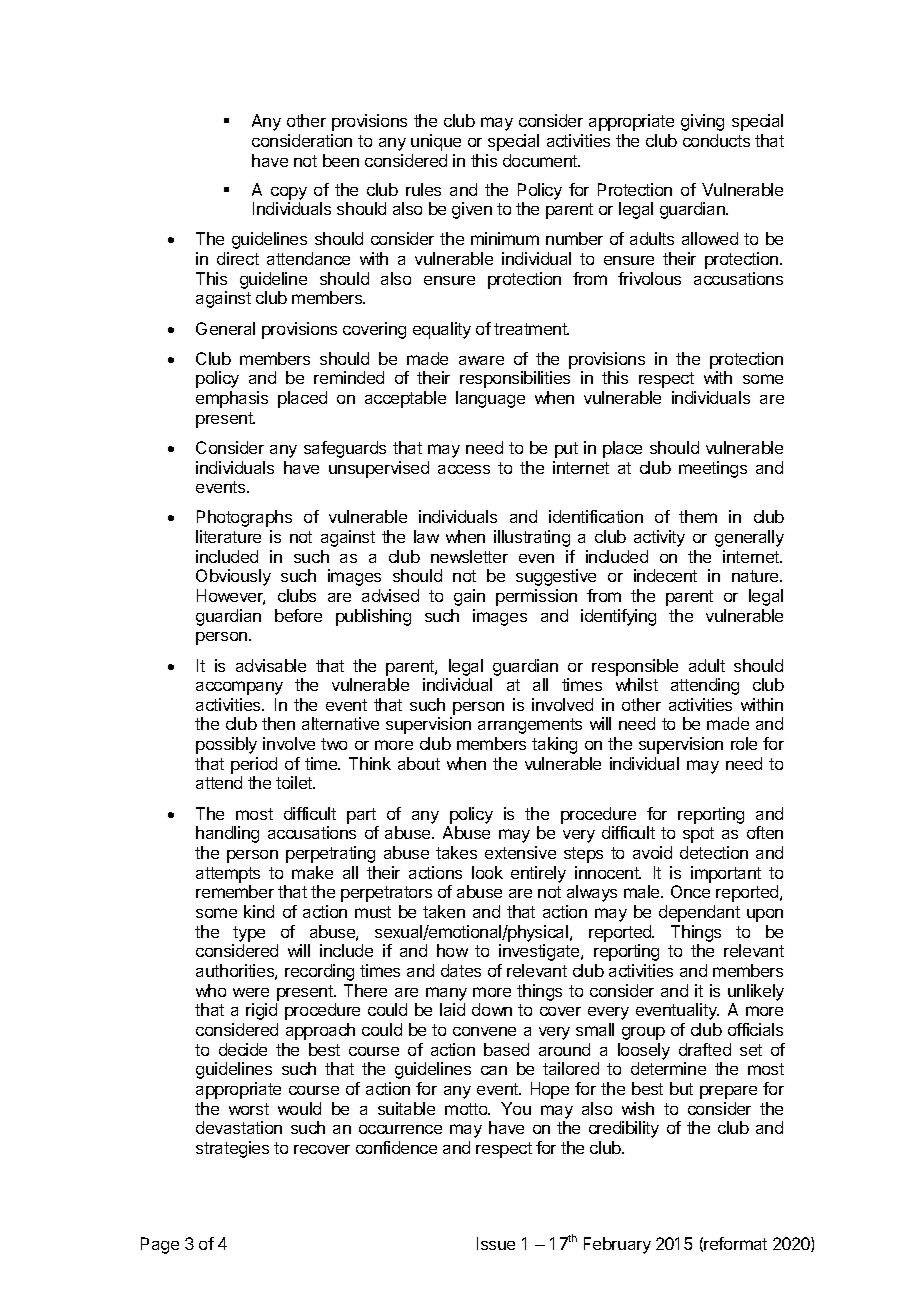  I want to click on Issue, so click(496, 1243).
